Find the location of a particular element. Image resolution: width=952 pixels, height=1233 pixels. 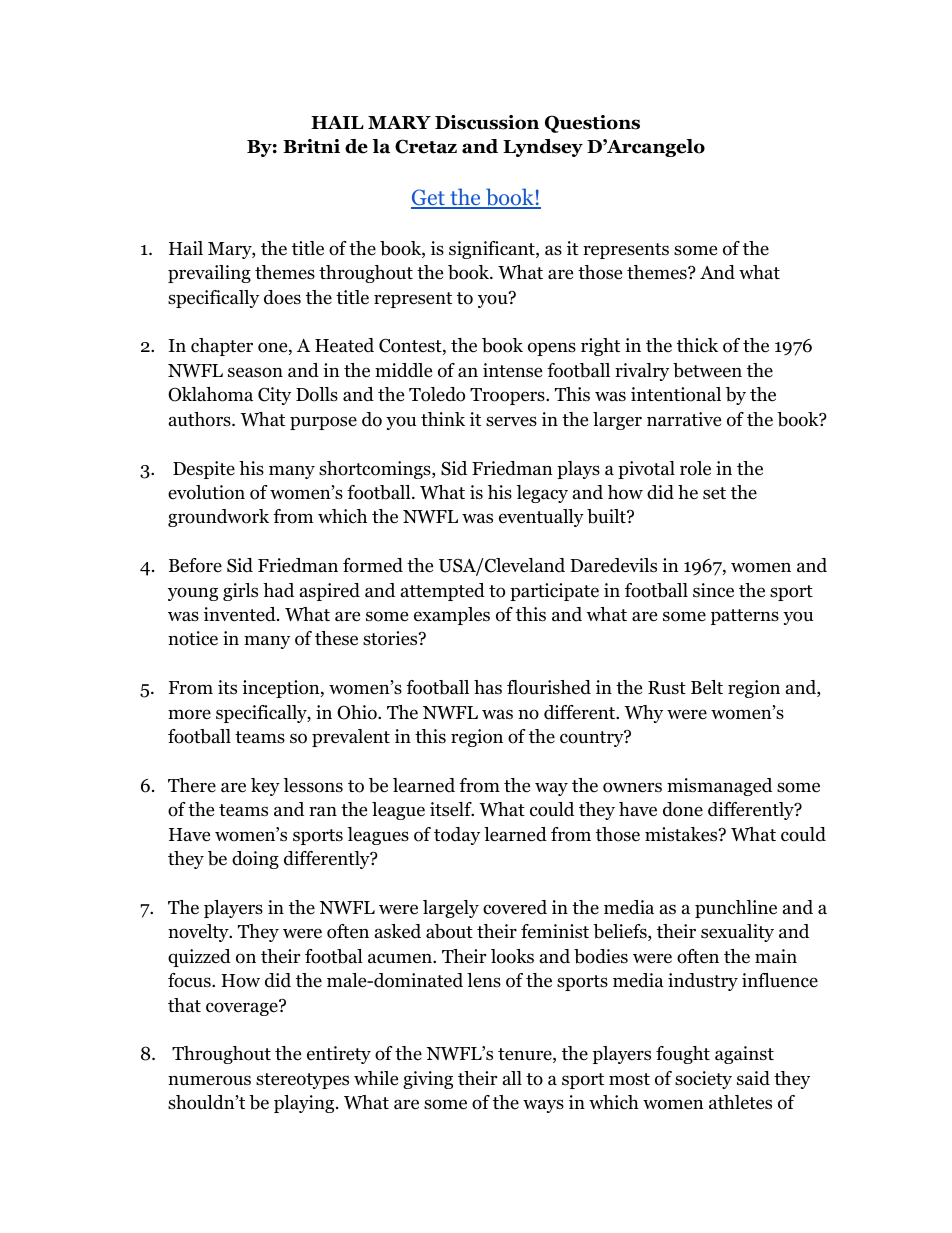

itself is located at coordinates (452, 809).
